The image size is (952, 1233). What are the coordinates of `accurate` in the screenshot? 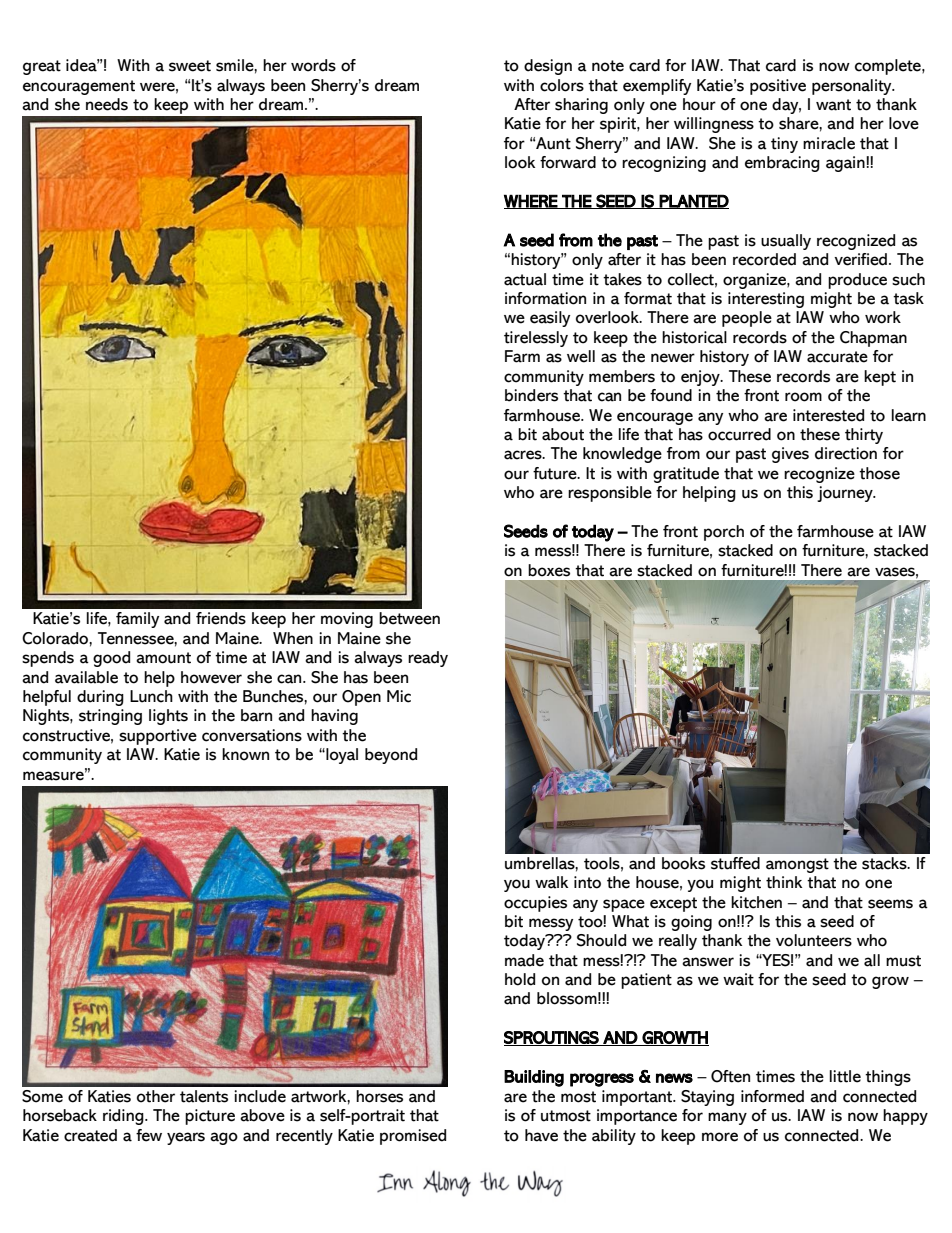 It's located at (837, 357).
